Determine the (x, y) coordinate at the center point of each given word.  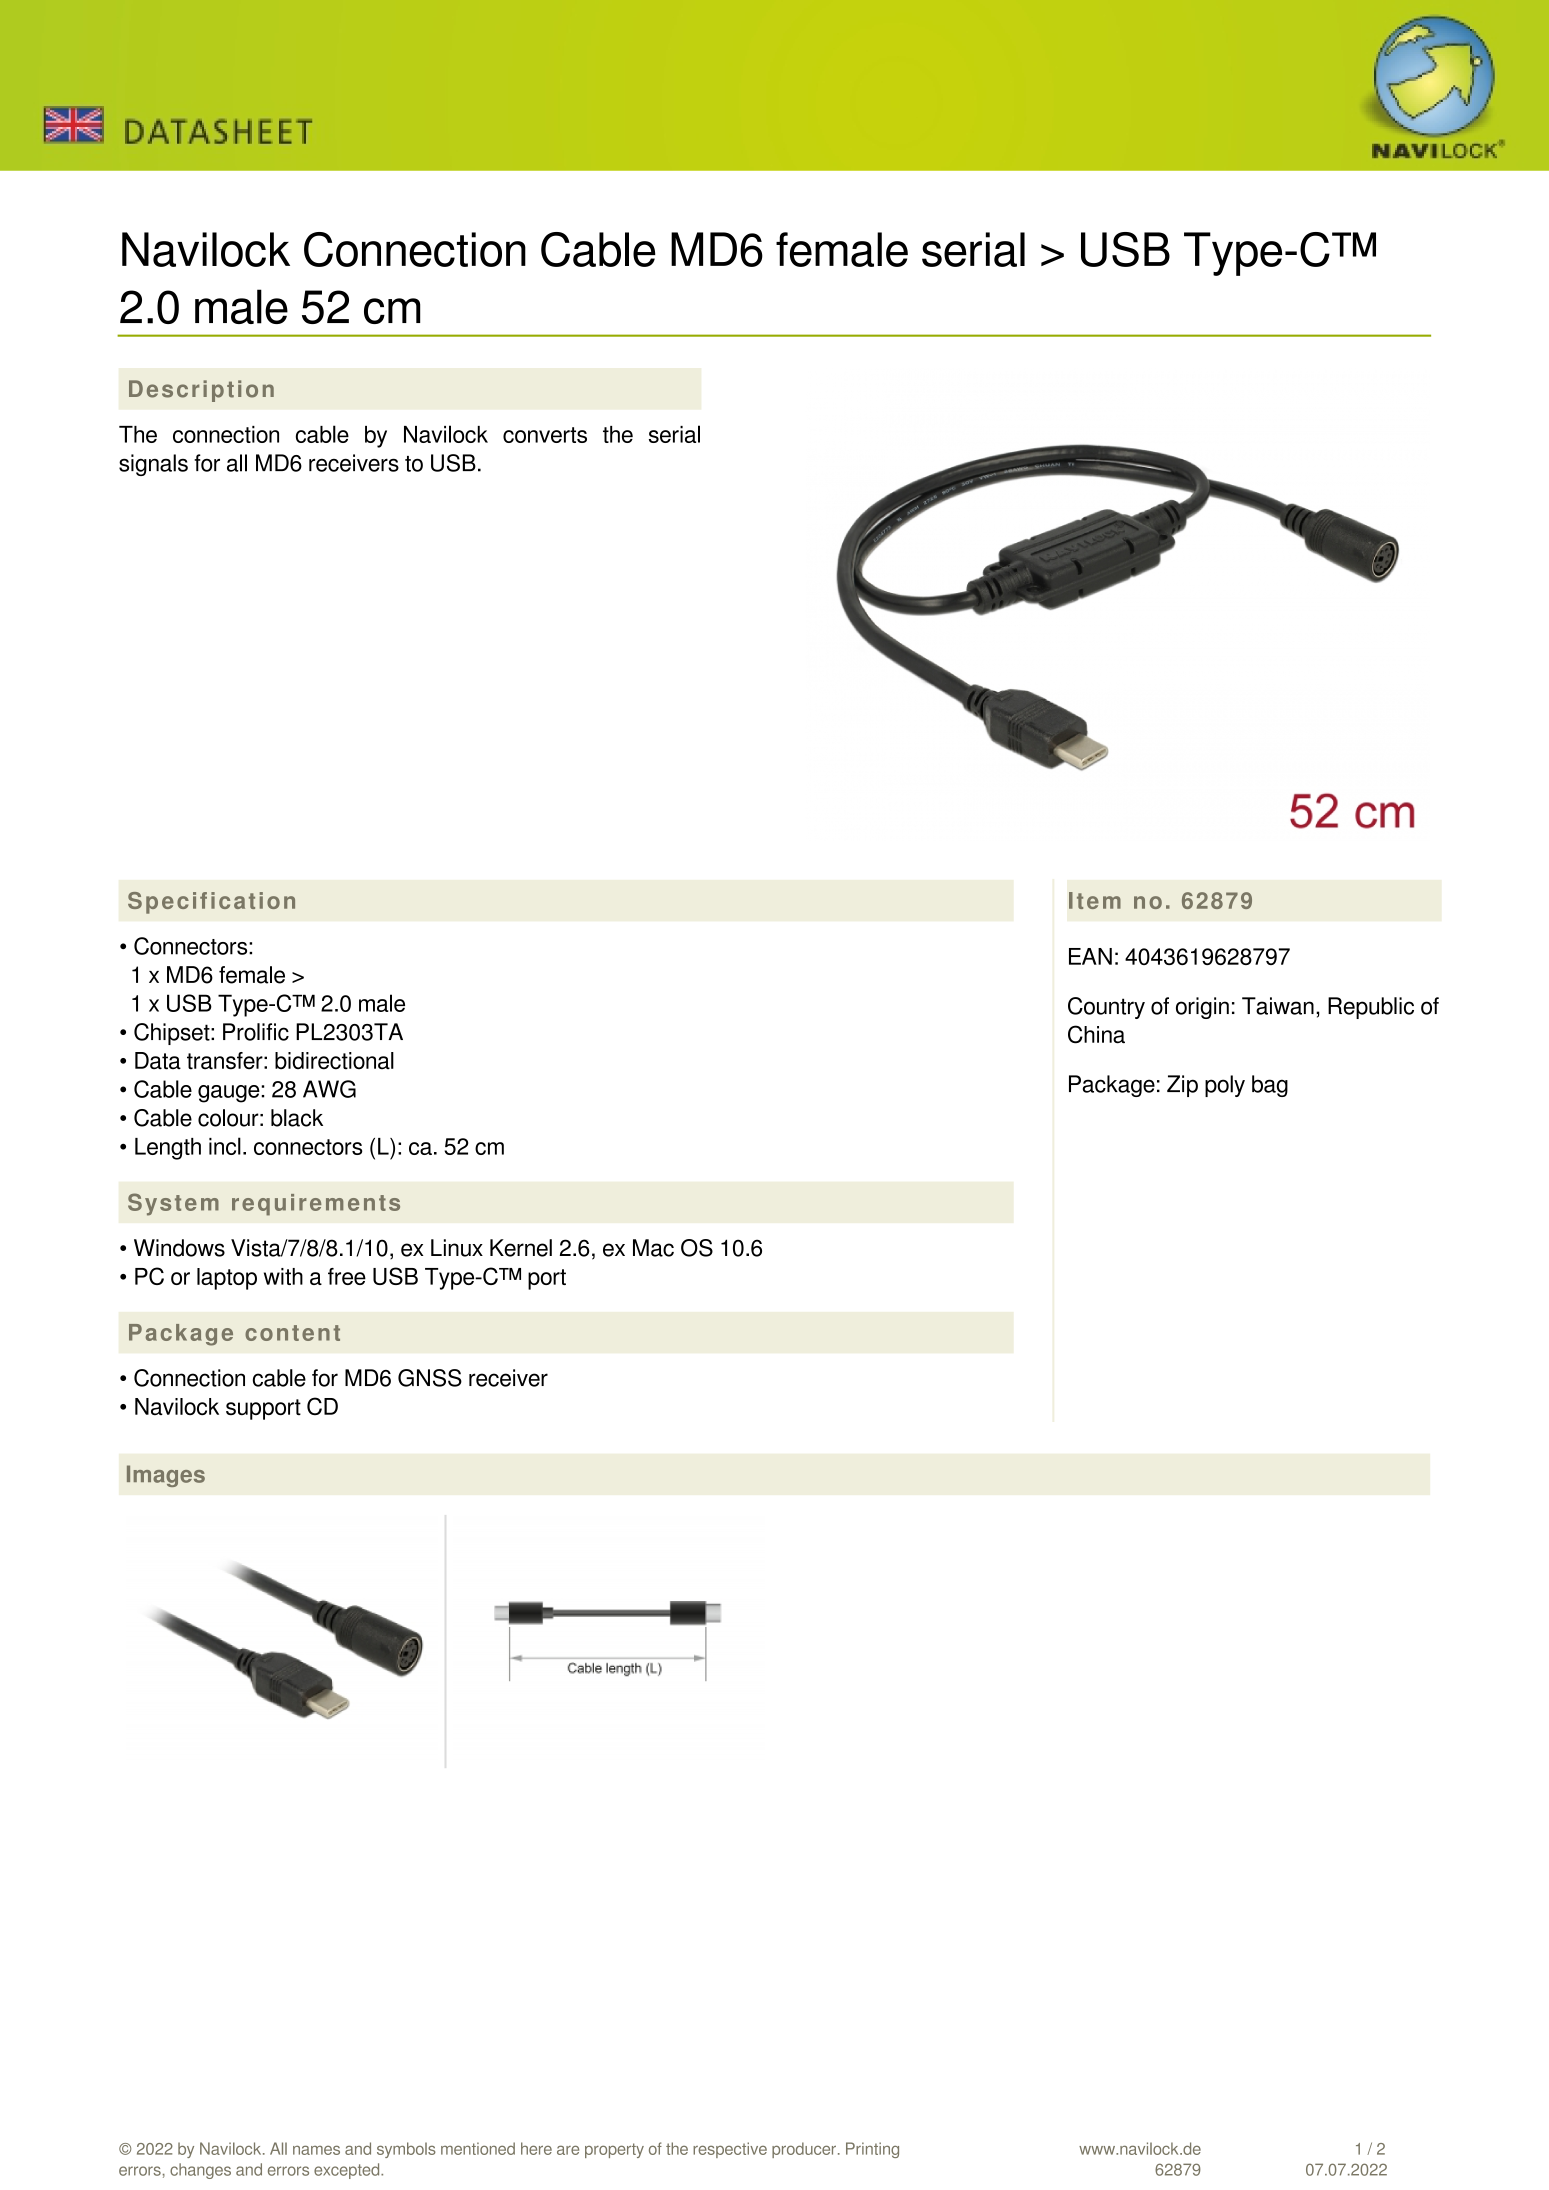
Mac (653, 1248)
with (283, 1276)
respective (730, 2150)
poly (1225, 1086)
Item (1095, 900)
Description (201, 391)
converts (545, 435)
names (316, 2150)
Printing (872, 2150)
